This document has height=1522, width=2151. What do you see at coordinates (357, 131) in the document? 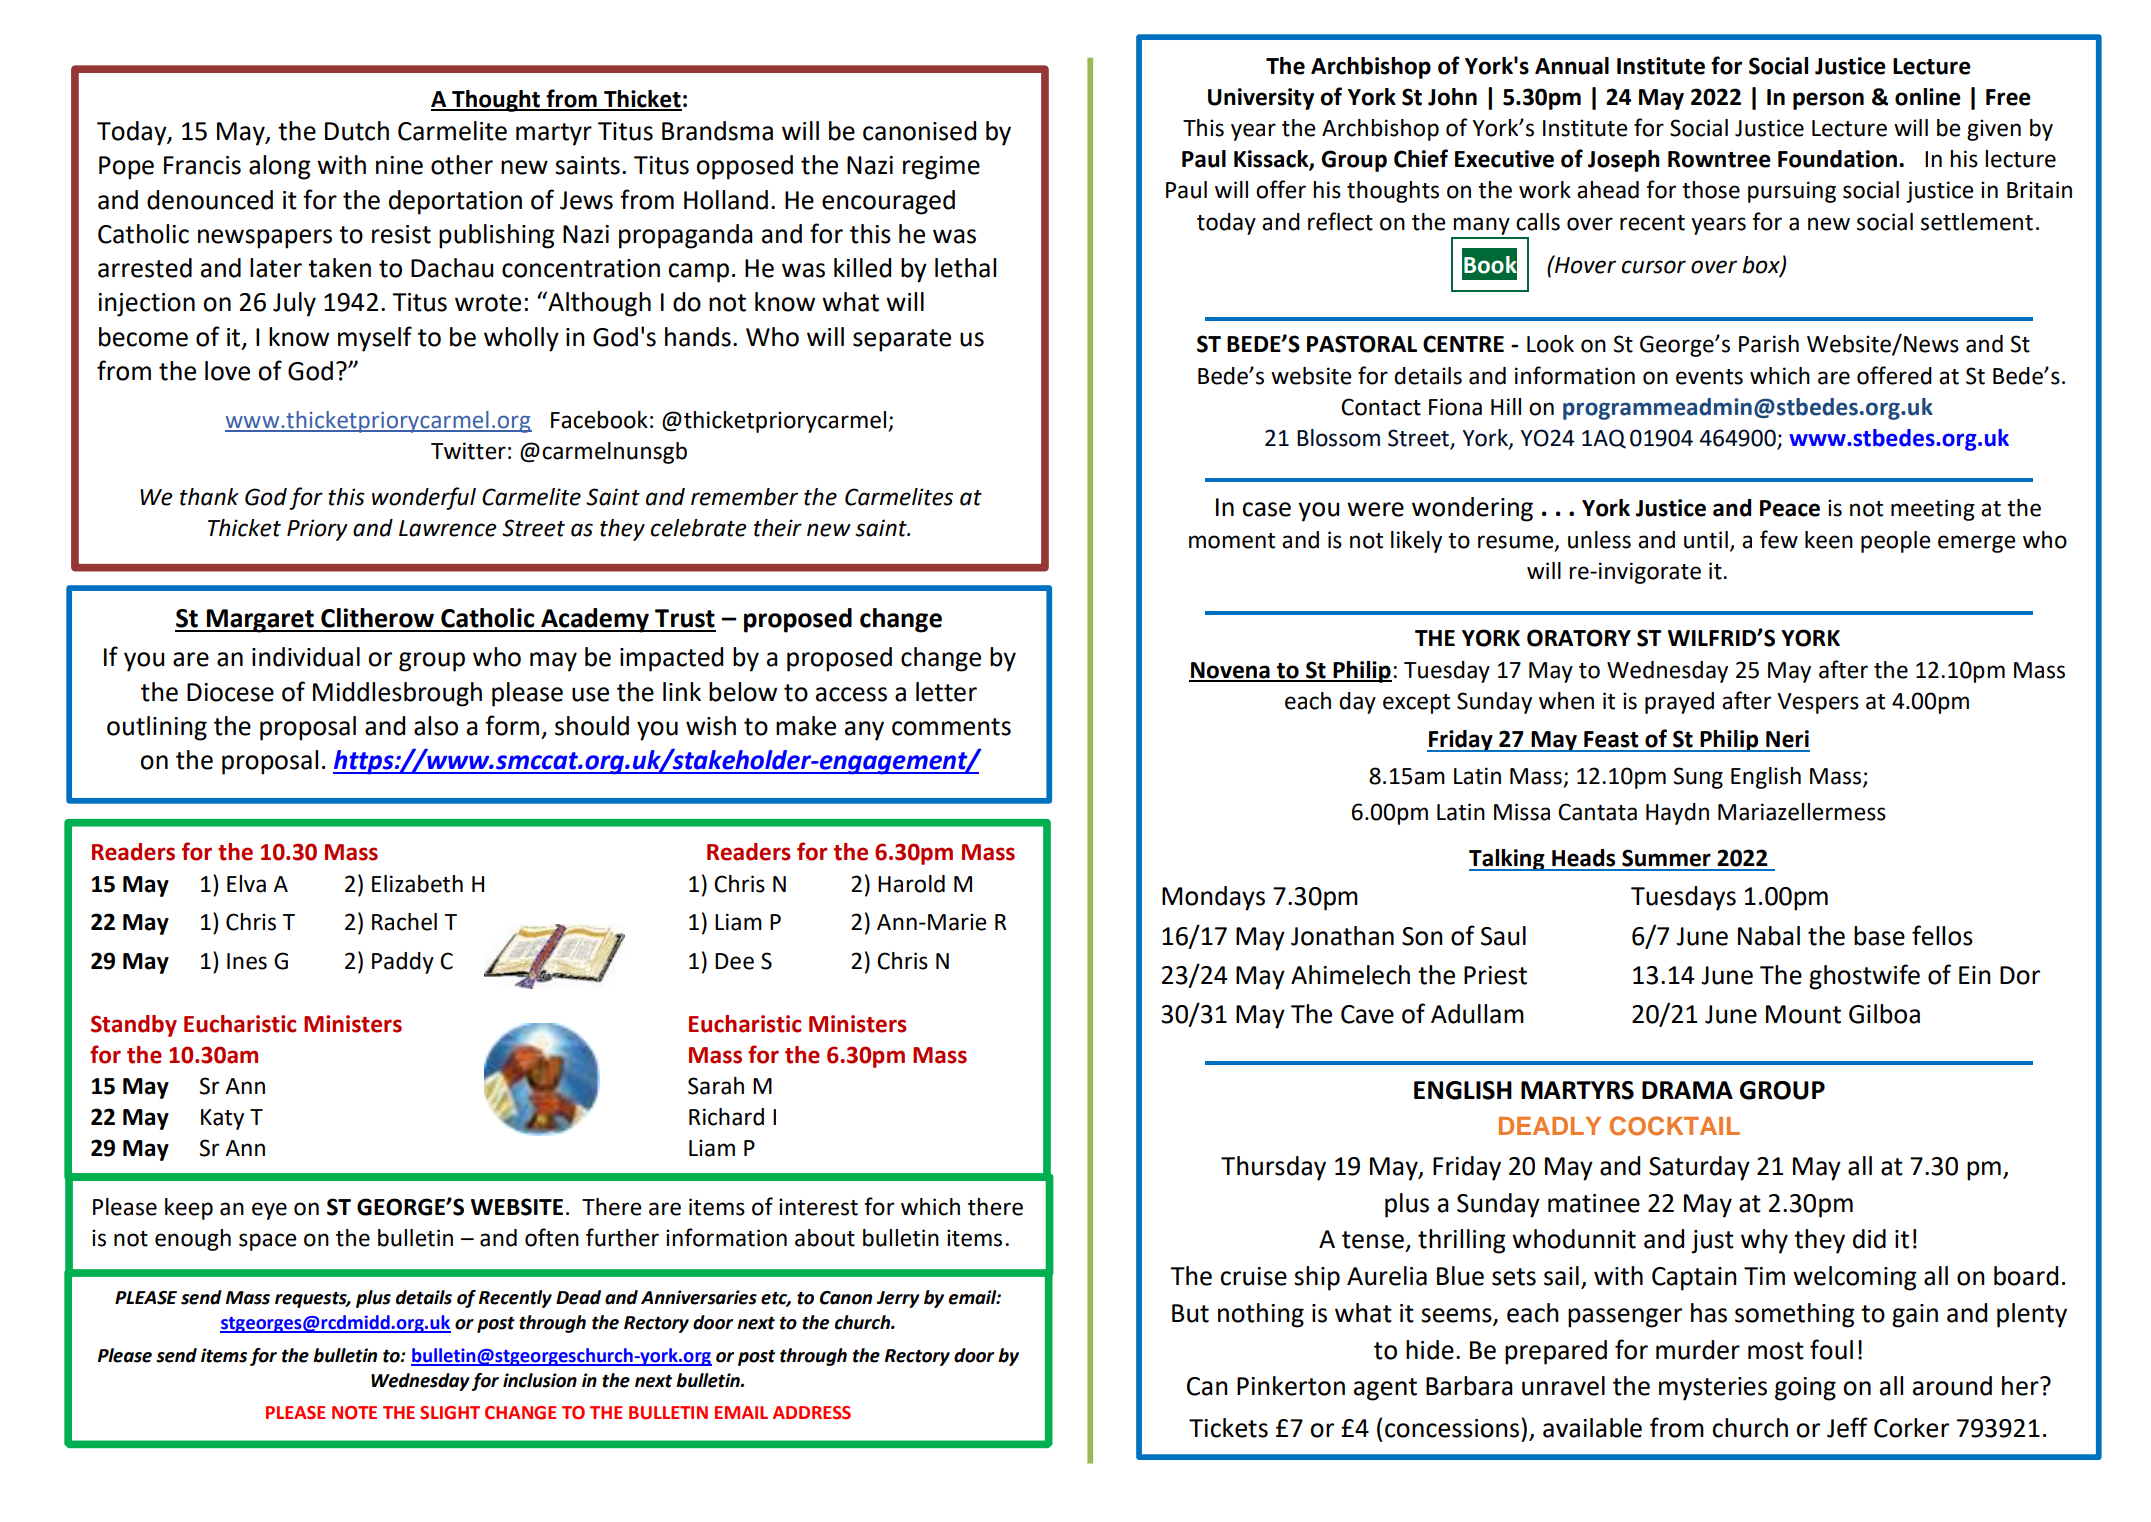
I see `Dutch` at bounding box center [357, 131].
